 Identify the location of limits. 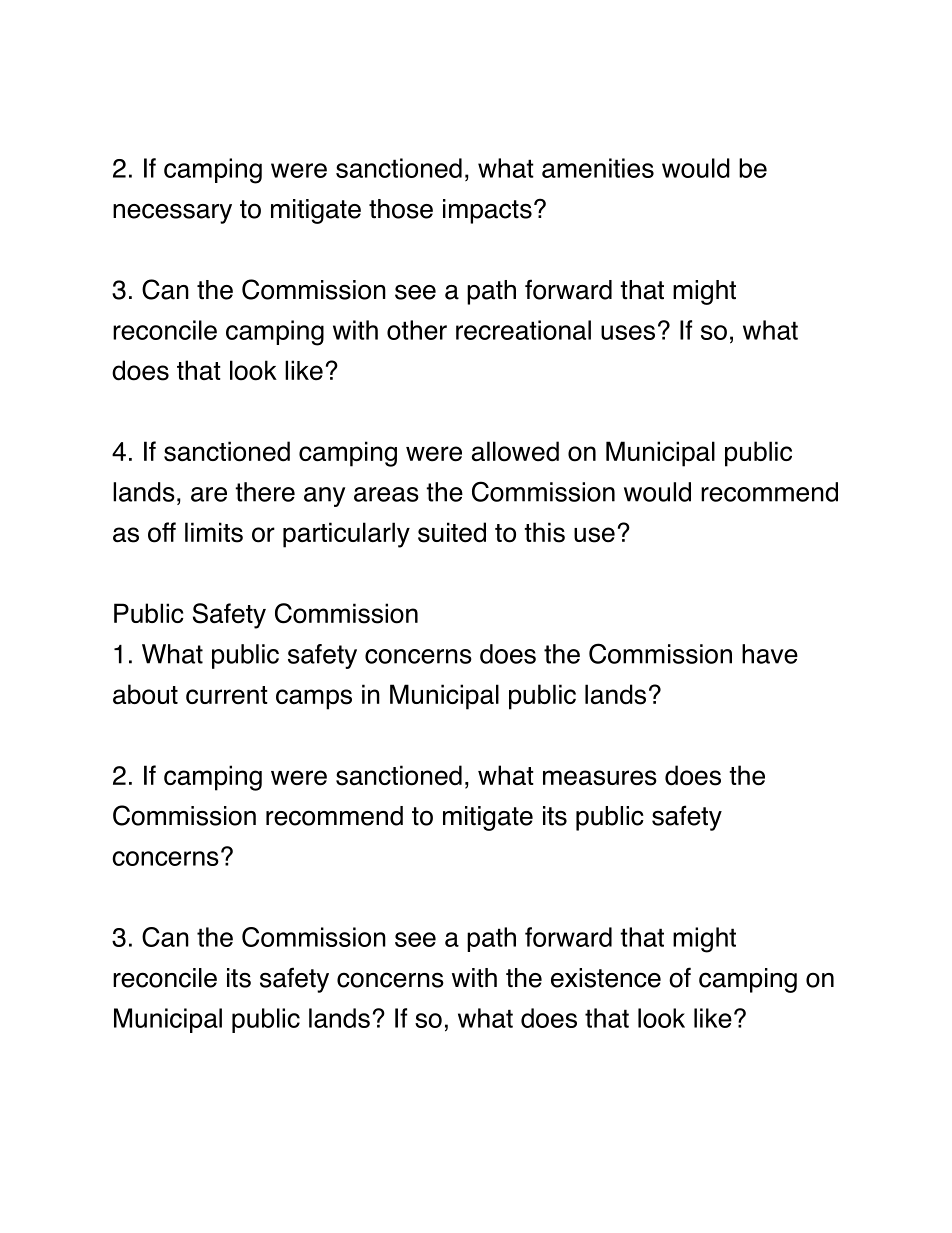
(214, 532).
